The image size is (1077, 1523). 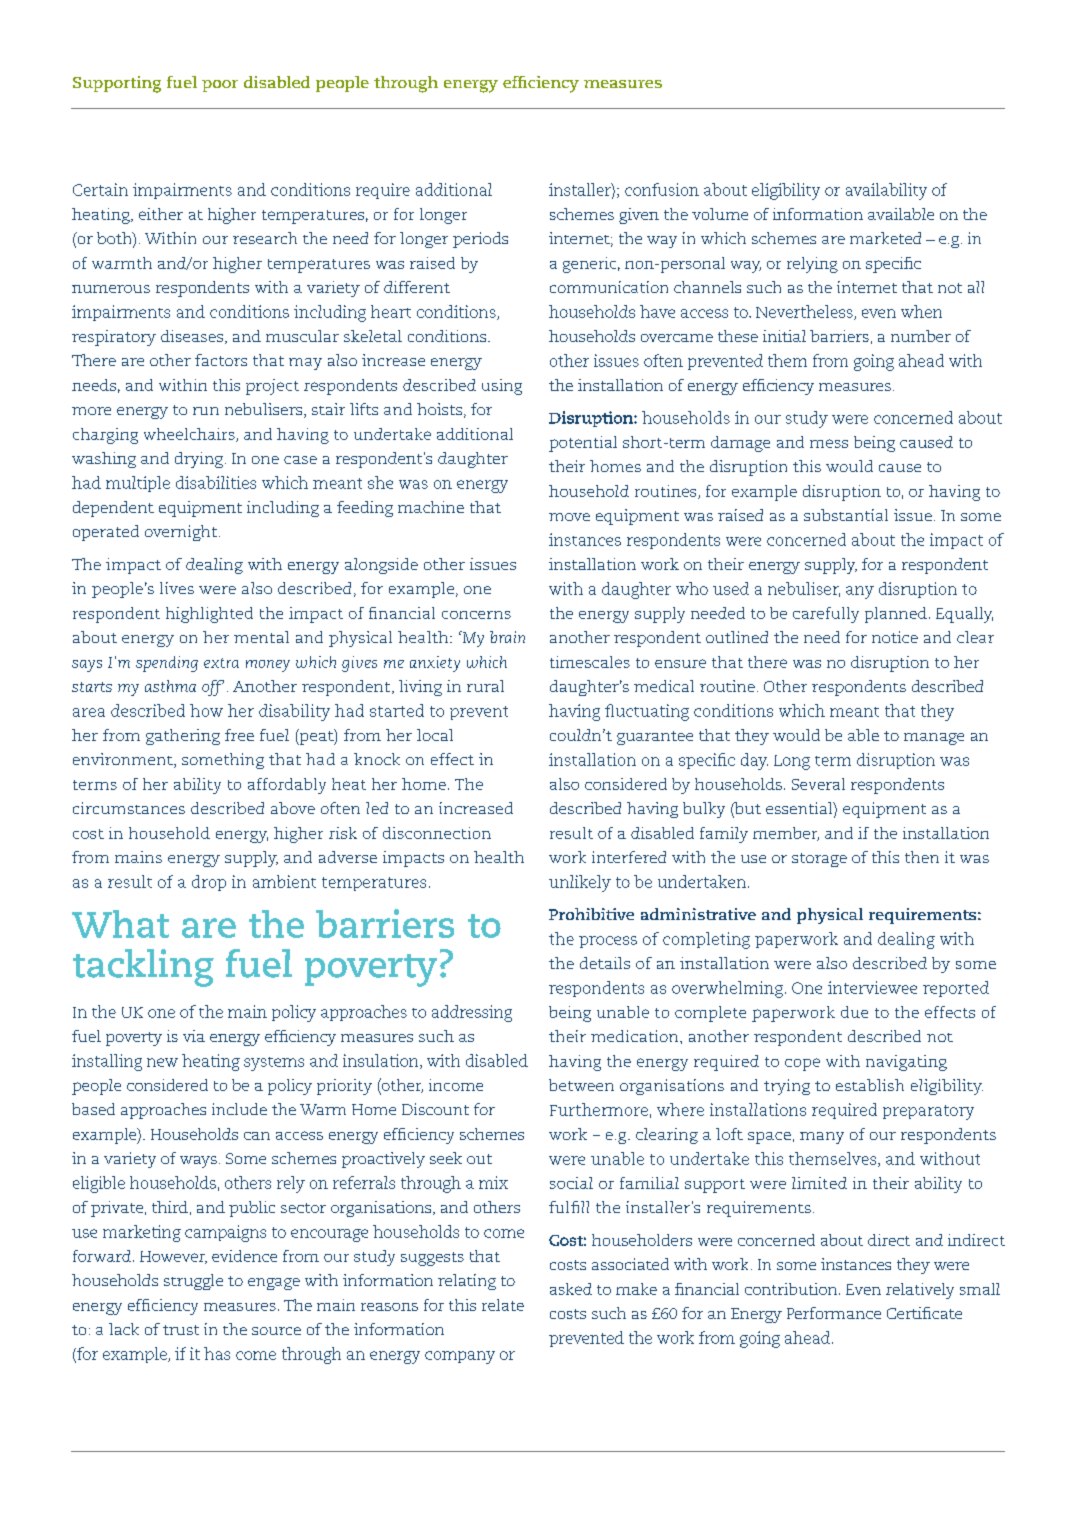 What do you see at coordinates (662, 189) in the screenshot?
I see `confusion` at bounding box center [662, 189].
